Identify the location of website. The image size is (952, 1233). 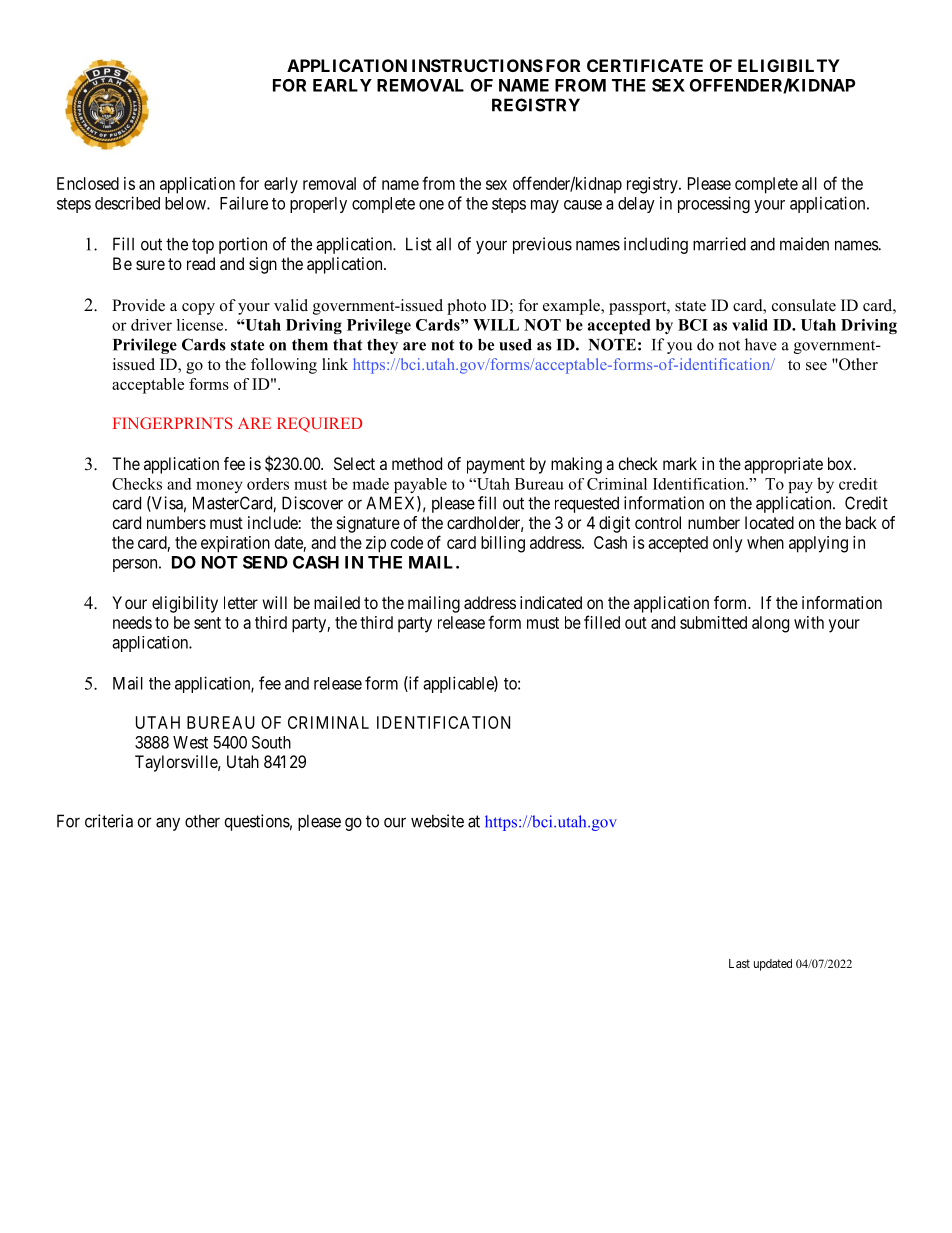
(437, 821).
